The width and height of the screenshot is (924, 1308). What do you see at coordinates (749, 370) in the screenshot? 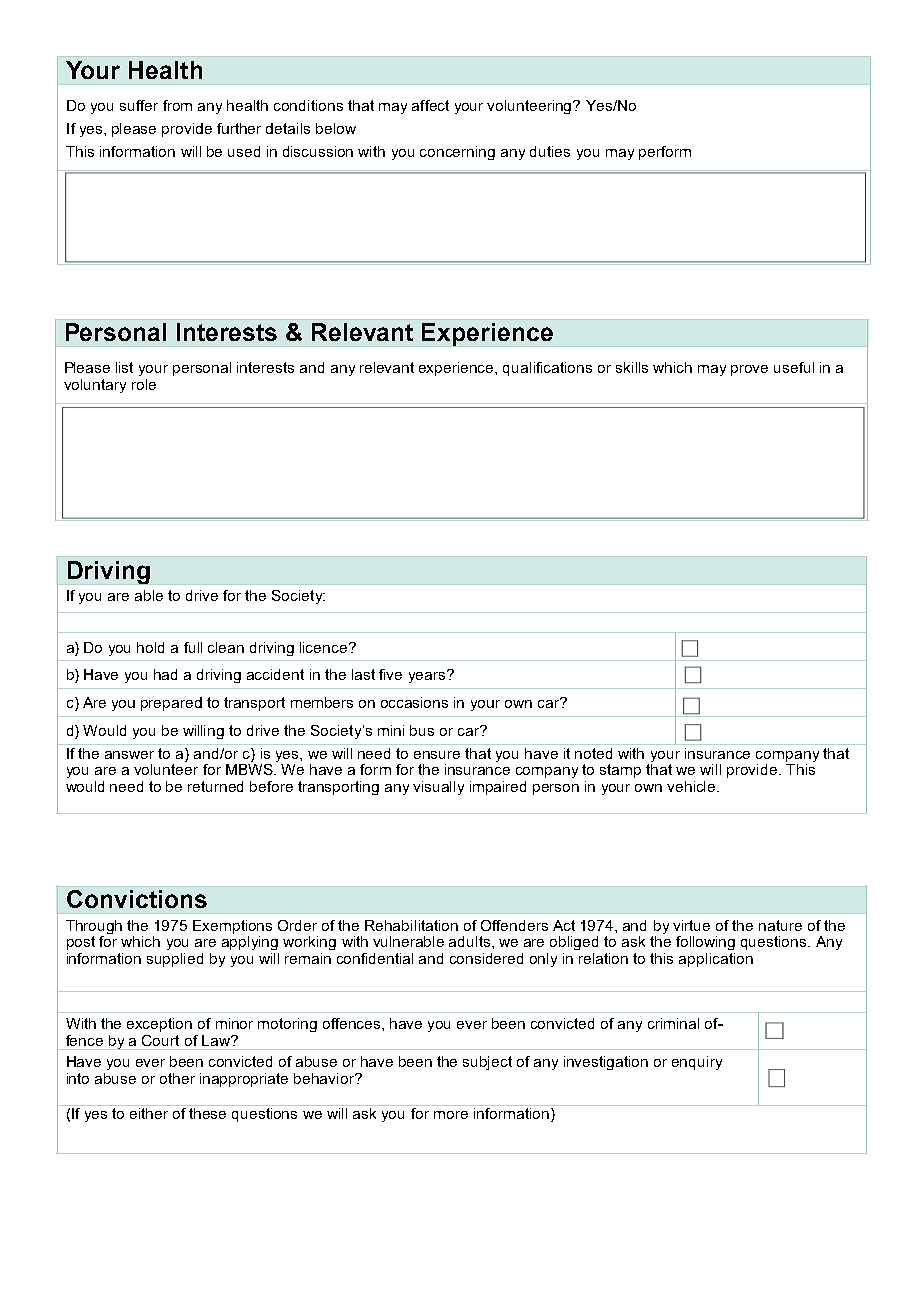
I see `prove` at bounding box center [749, 370].
